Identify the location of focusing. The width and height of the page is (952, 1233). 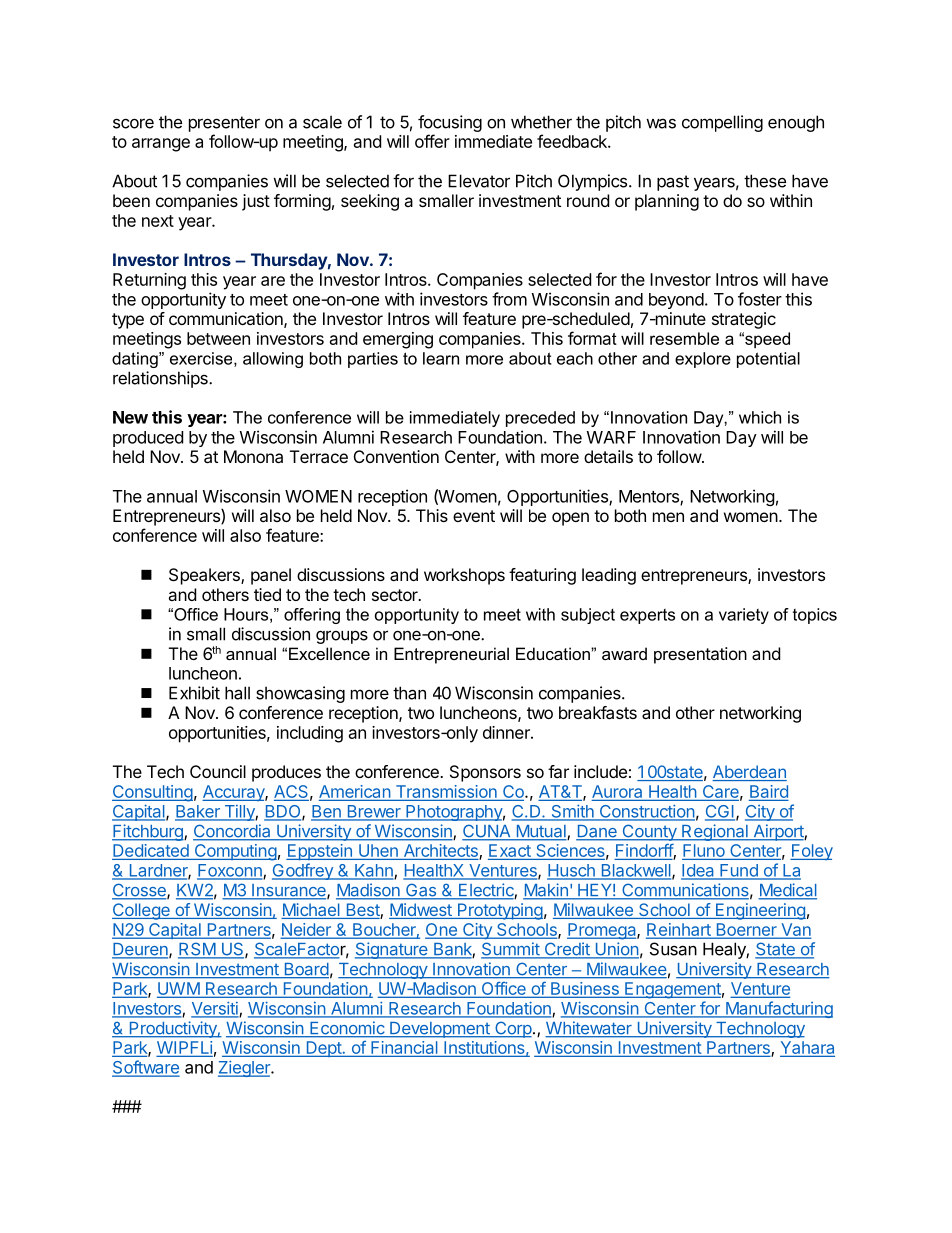
(450, 123).
